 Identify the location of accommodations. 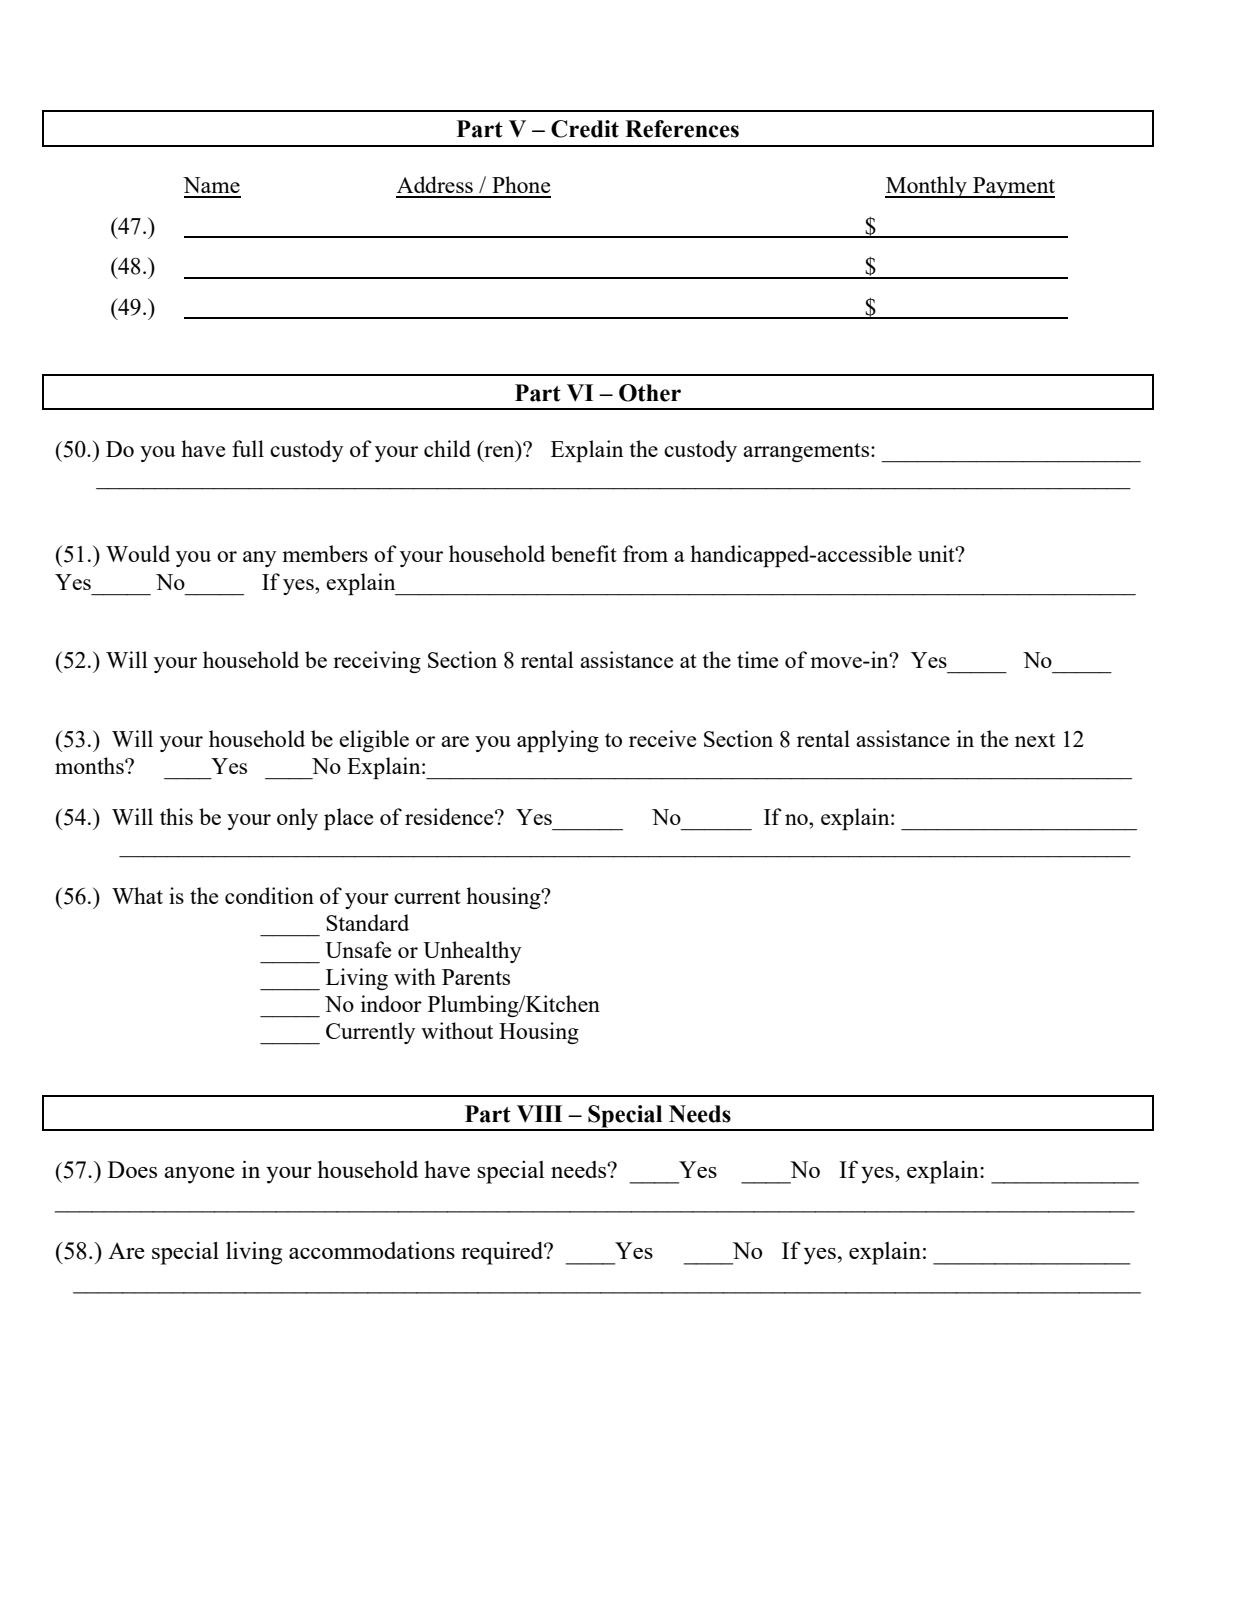
(372, 1250).
